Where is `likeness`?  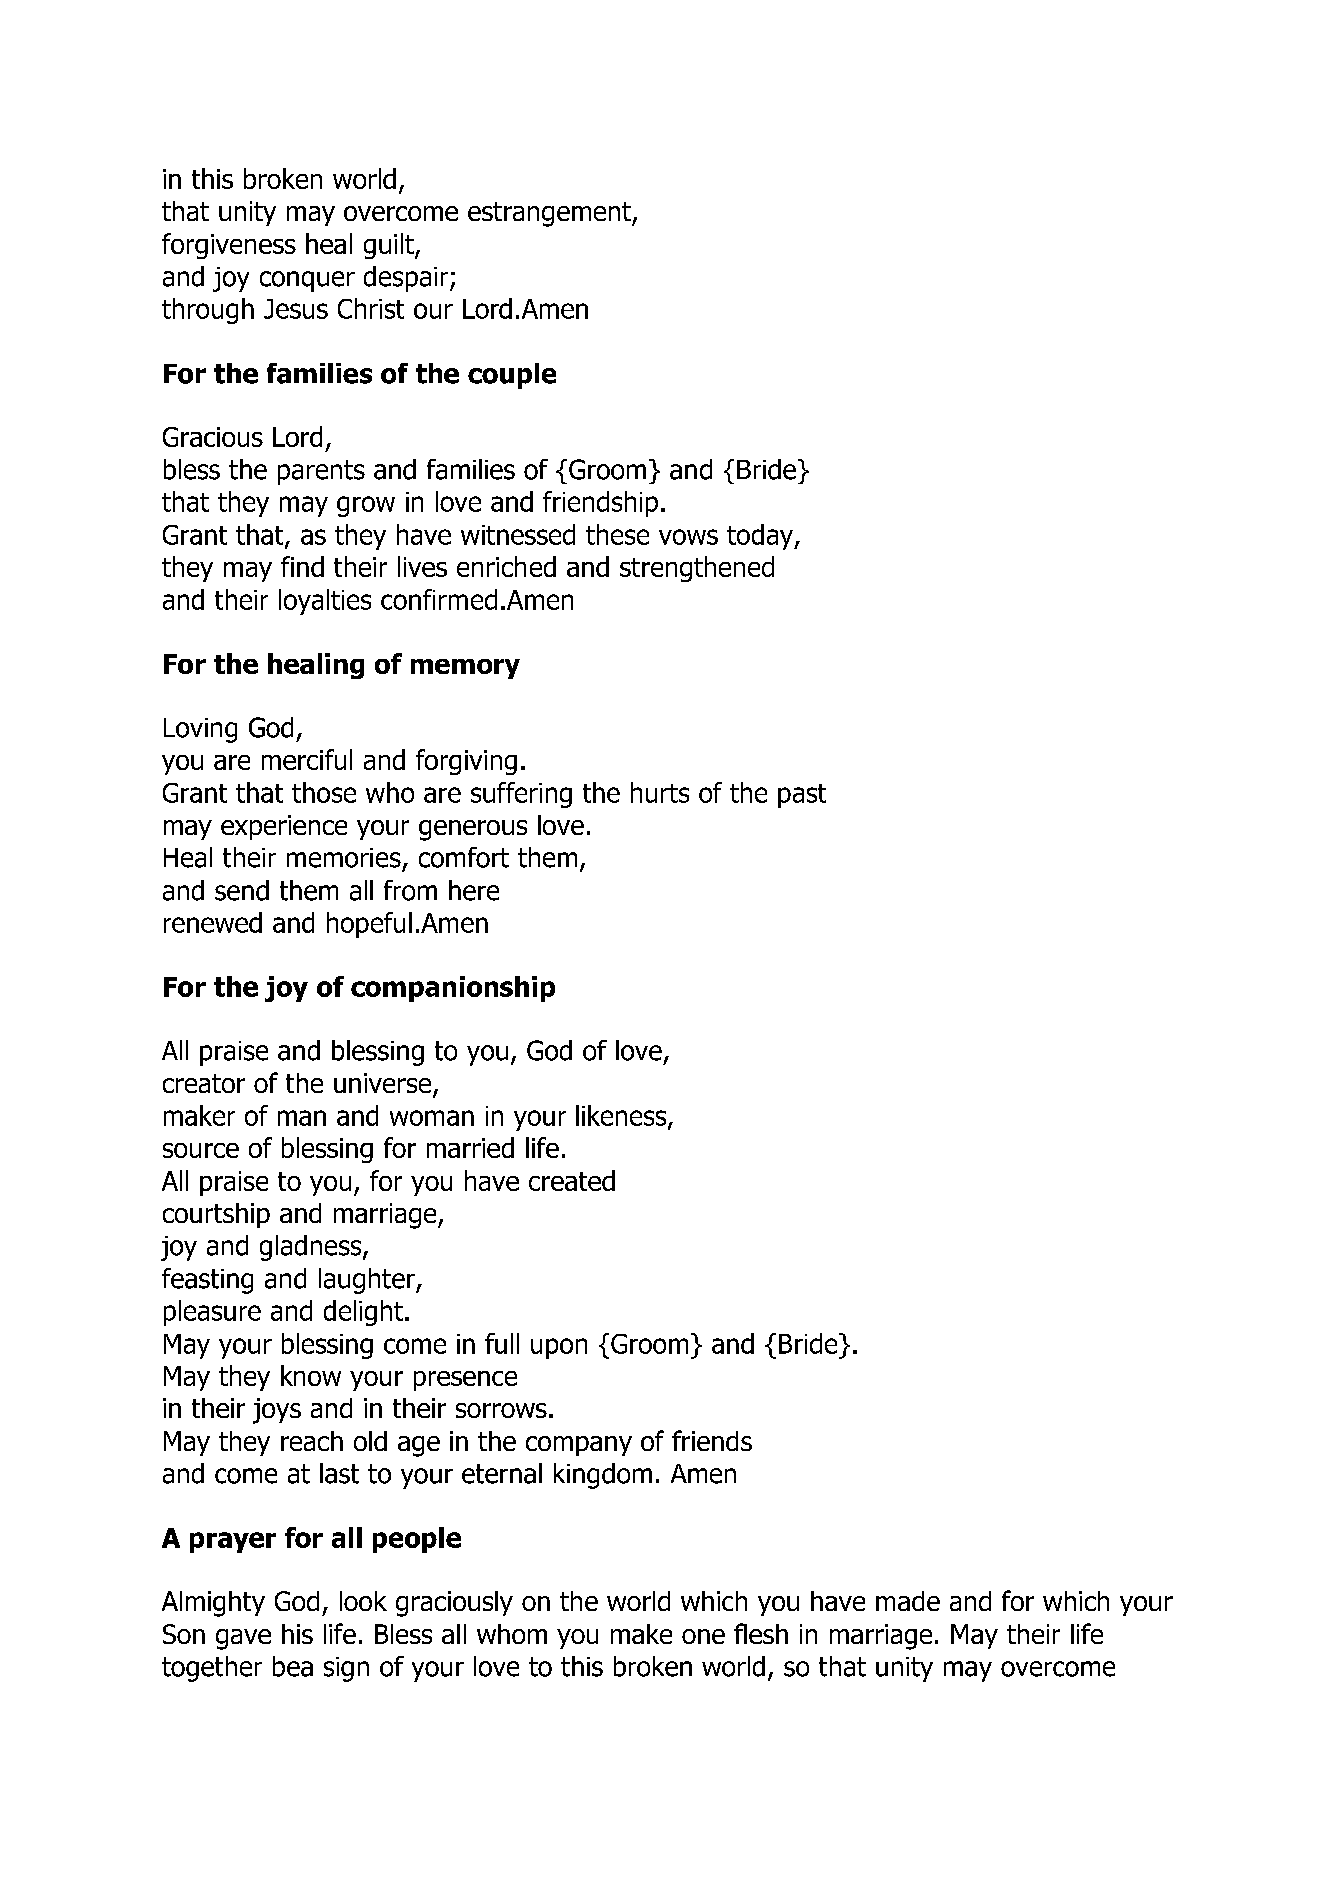 likeness is located at coordinates (622, 1116).
